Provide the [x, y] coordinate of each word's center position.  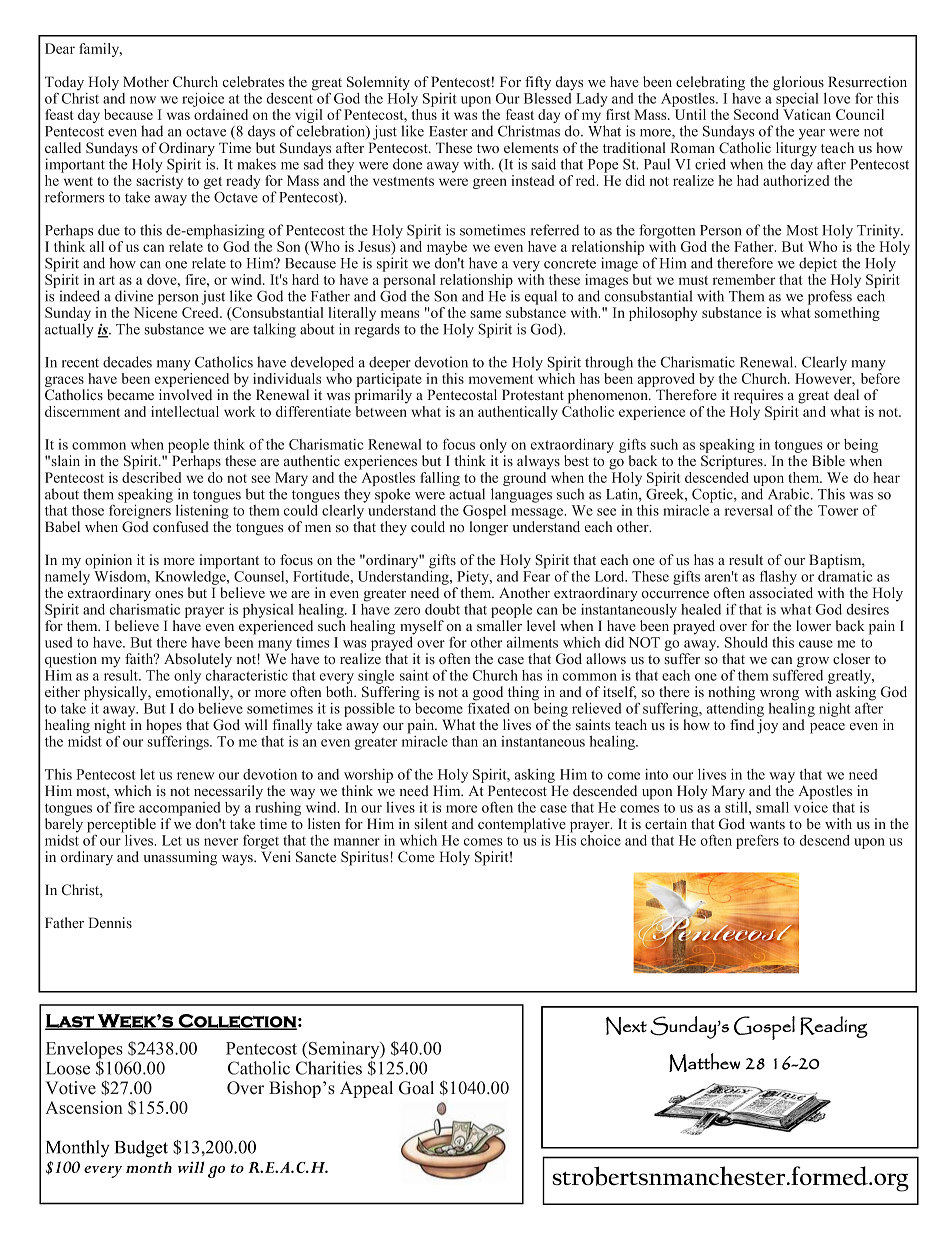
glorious [798, 83]
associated [781, 592]
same [486, 314]
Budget [141, 1149]
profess [830, 297]
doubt [442, 609]
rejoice [203, 100]
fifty [538, 83]
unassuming [180, 858]
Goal [416, 1088]
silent [431, 823]
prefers [757, 842]
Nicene [155, 311]
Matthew [705, 1062]
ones [169, 594]
